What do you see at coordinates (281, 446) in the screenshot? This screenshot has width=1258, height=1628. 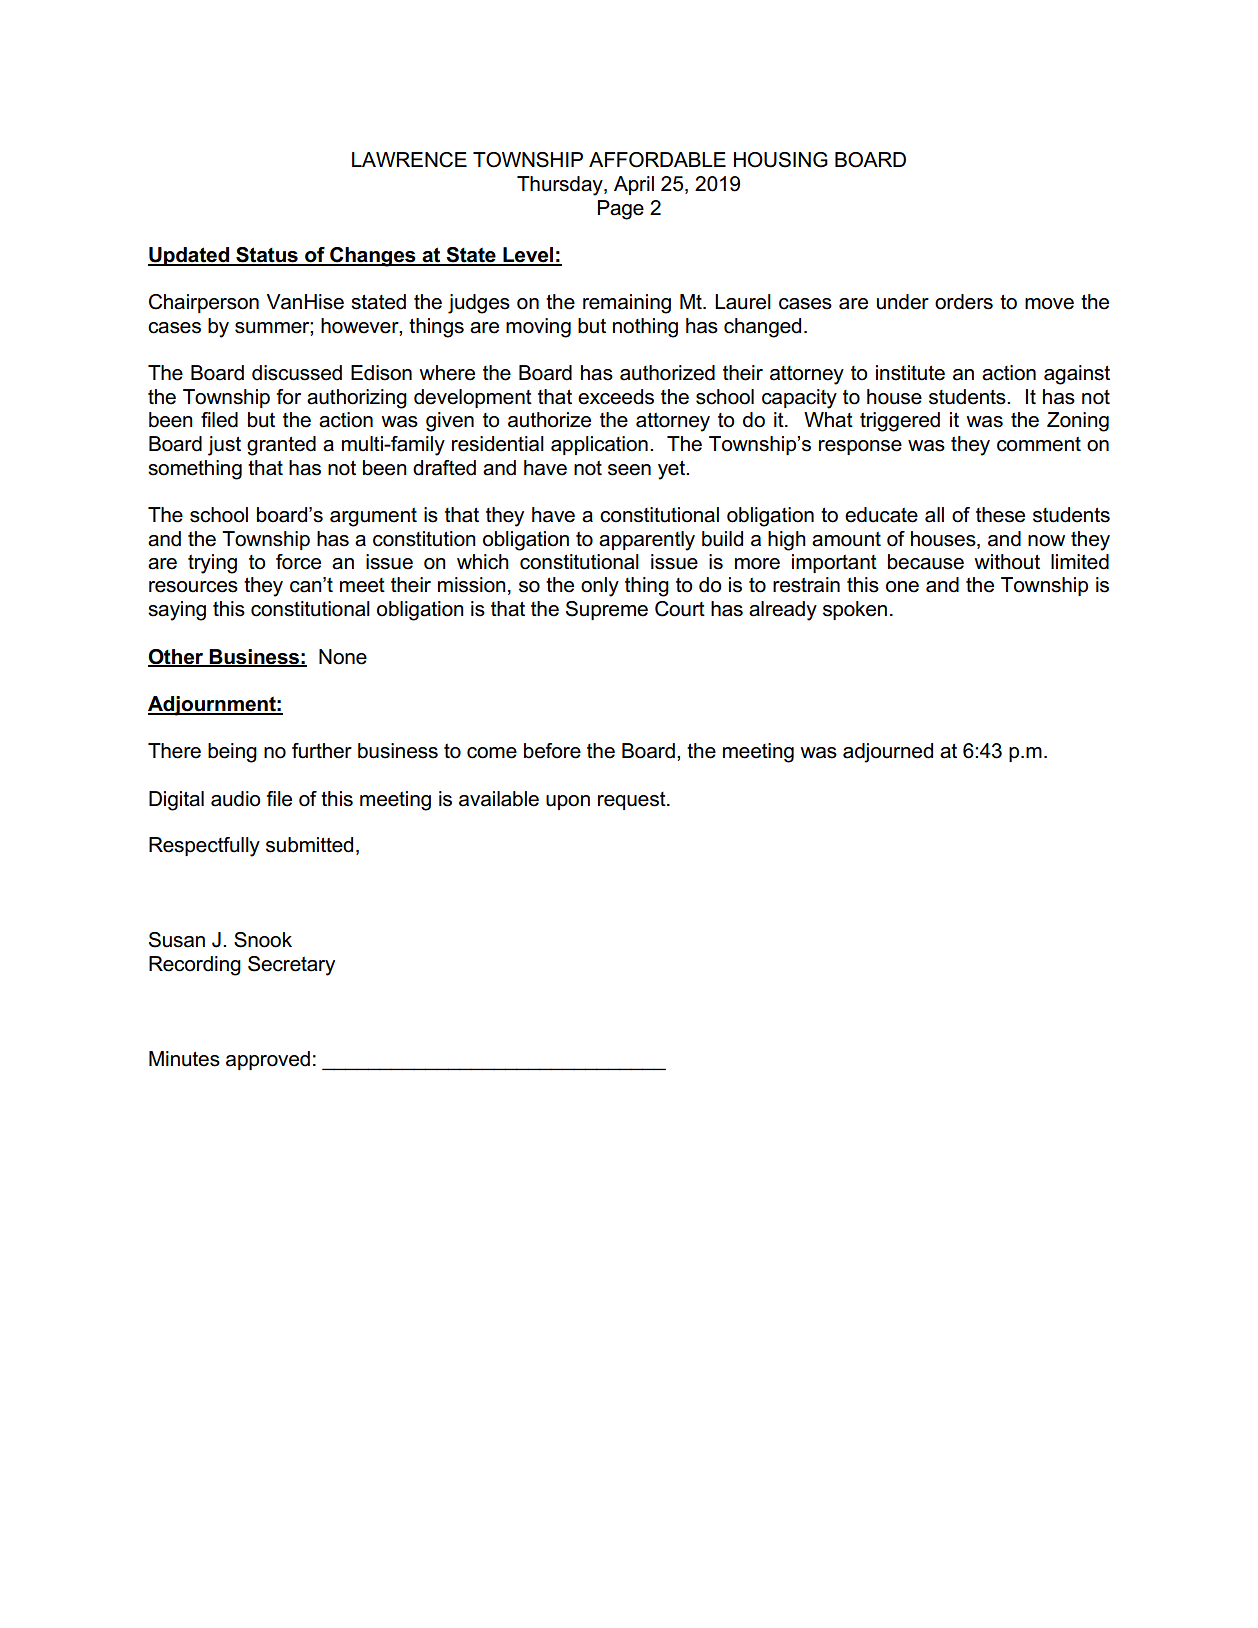 I see `granted` at bounding box center [281, 446].
